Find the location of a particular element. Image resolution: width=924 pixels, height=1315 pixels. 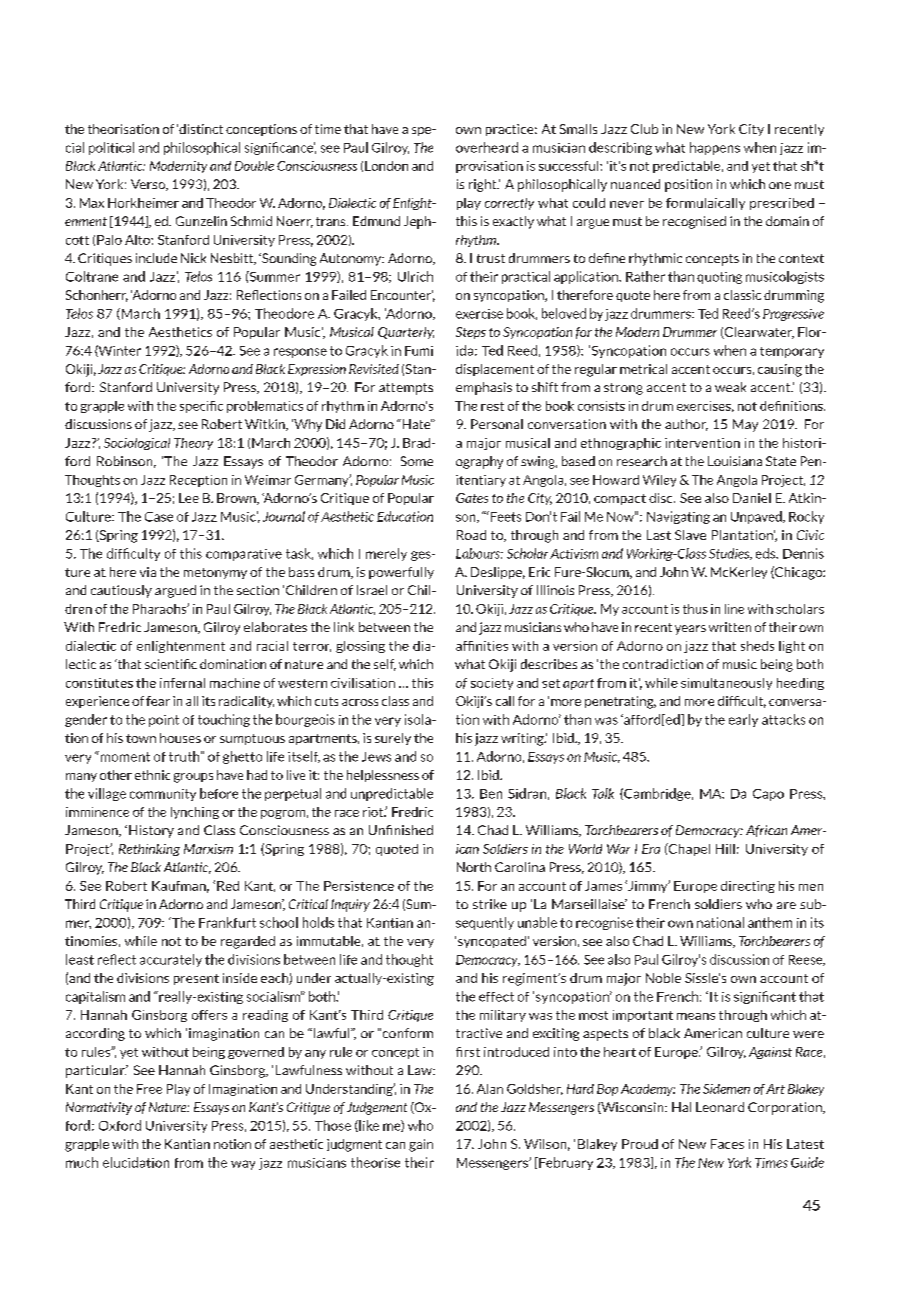

happens is located at coordinates (715, 148).
